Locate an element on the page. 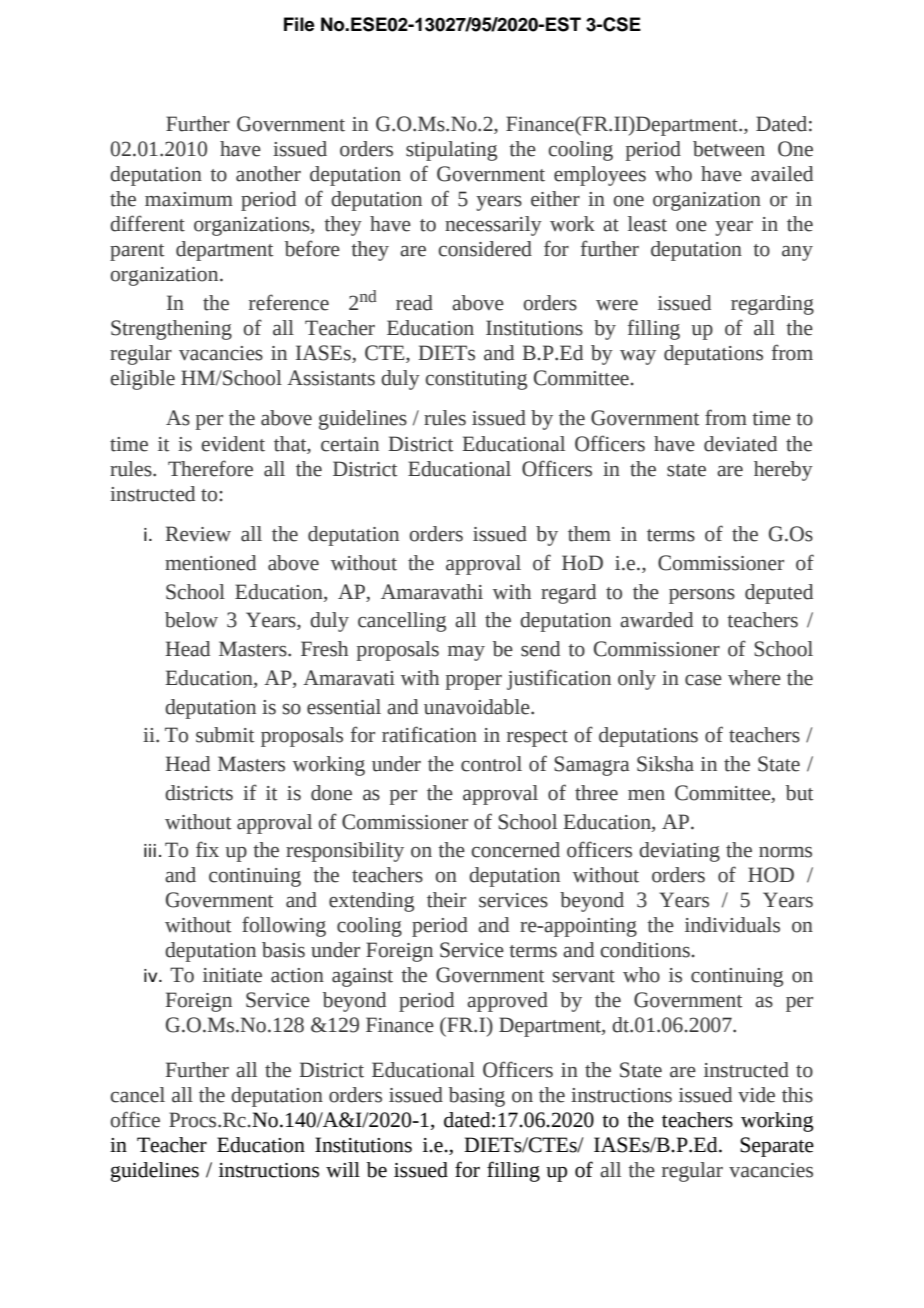 This document has height=1308, width=924. File is located at coordinates (299, 24).
